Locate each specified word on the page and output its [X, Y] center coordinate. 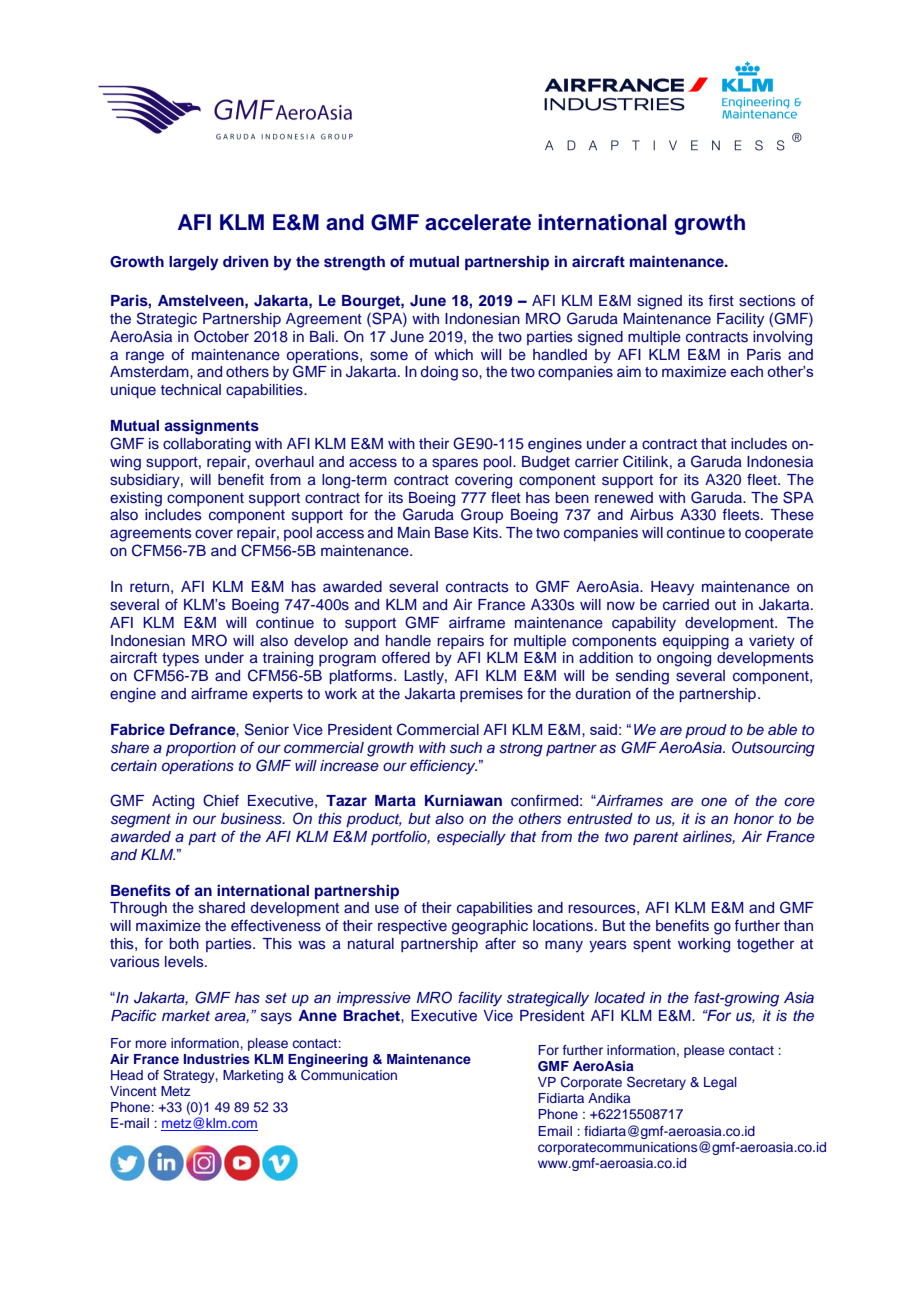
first [721, 301]
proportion [201, 749]
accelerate [478, 222]
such [466, 748]
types [180, 660]
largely [193, 263]
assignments [211, 427]
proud [706, 731]
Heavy [672, 588]
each [747, 371]
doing [439, 373]
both [184, 943]
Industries [217, 1059]
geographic [490, 927]
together [765, 945]
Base [452, 533]
